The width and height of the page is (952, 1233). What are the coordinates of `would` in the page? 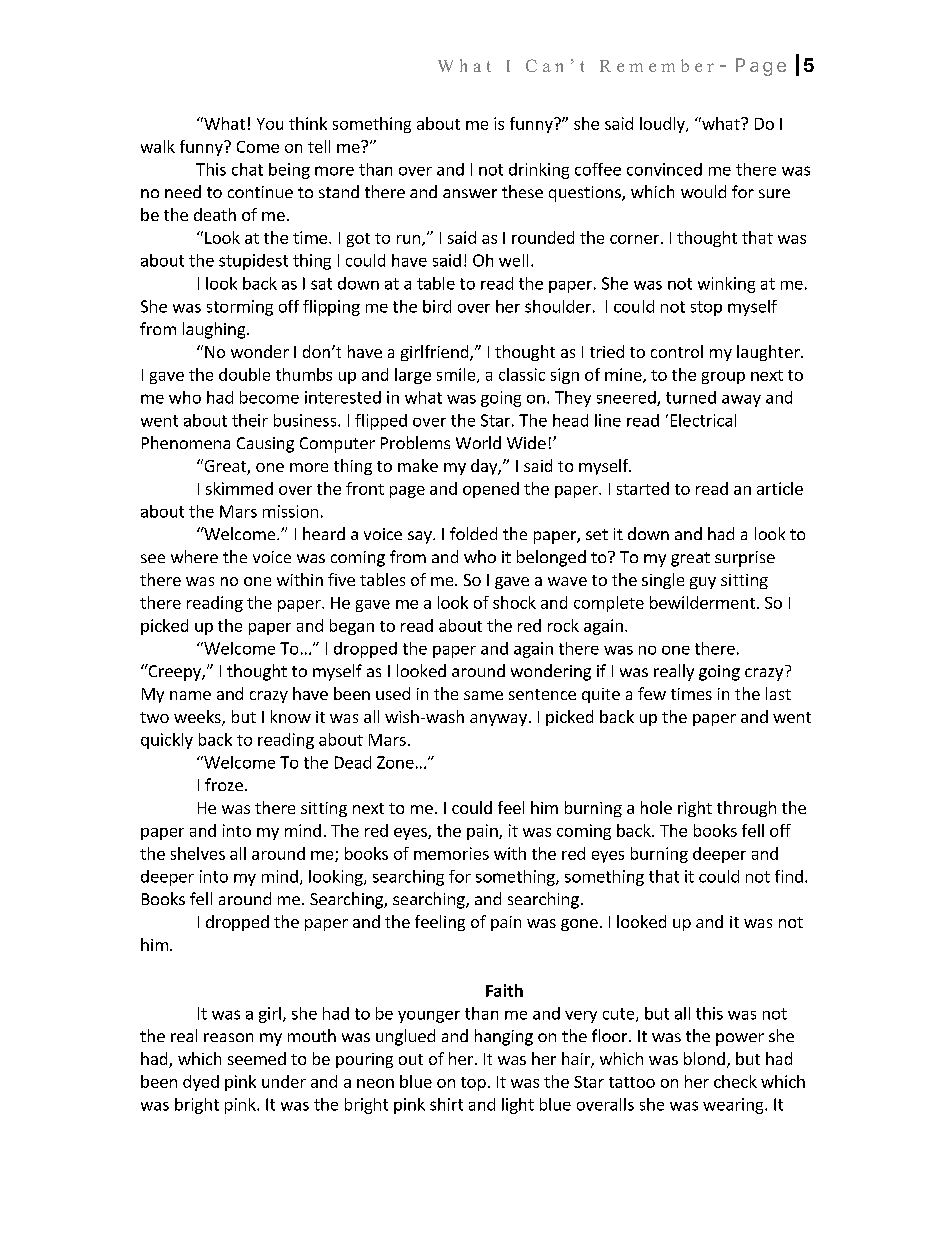 It's located at (703, 191).
